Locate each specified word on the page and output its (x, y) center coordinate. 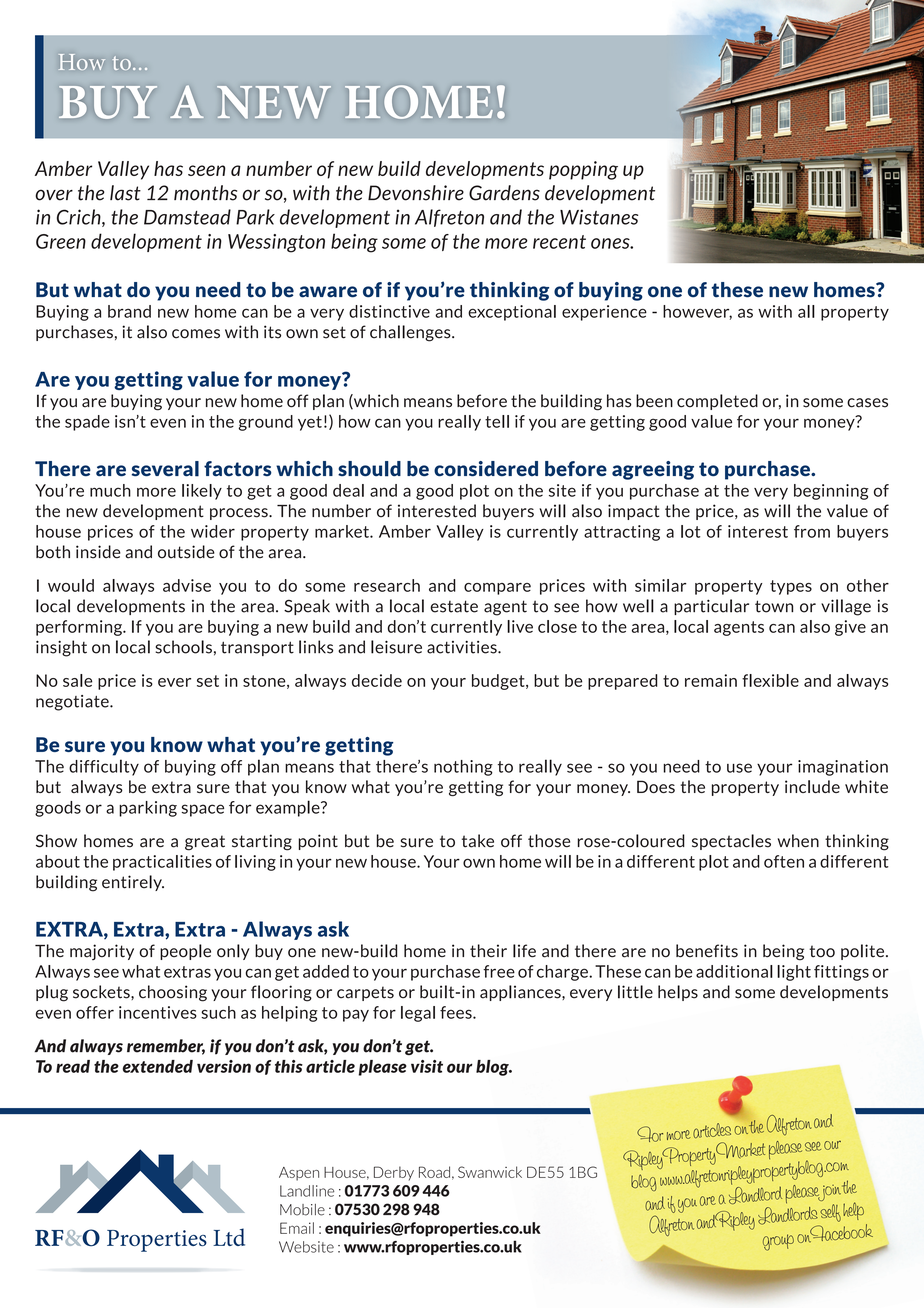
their (488, 951)
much (110, 490)
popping (583, 170)
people (185, 952)
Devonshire (416, 193)
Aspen (299, 1174)
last (125, 193)
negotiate (73, 703)
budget (499, 682)
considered (486, 469)
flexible (770, 680)
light (794, 973)
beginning (831, 492)
